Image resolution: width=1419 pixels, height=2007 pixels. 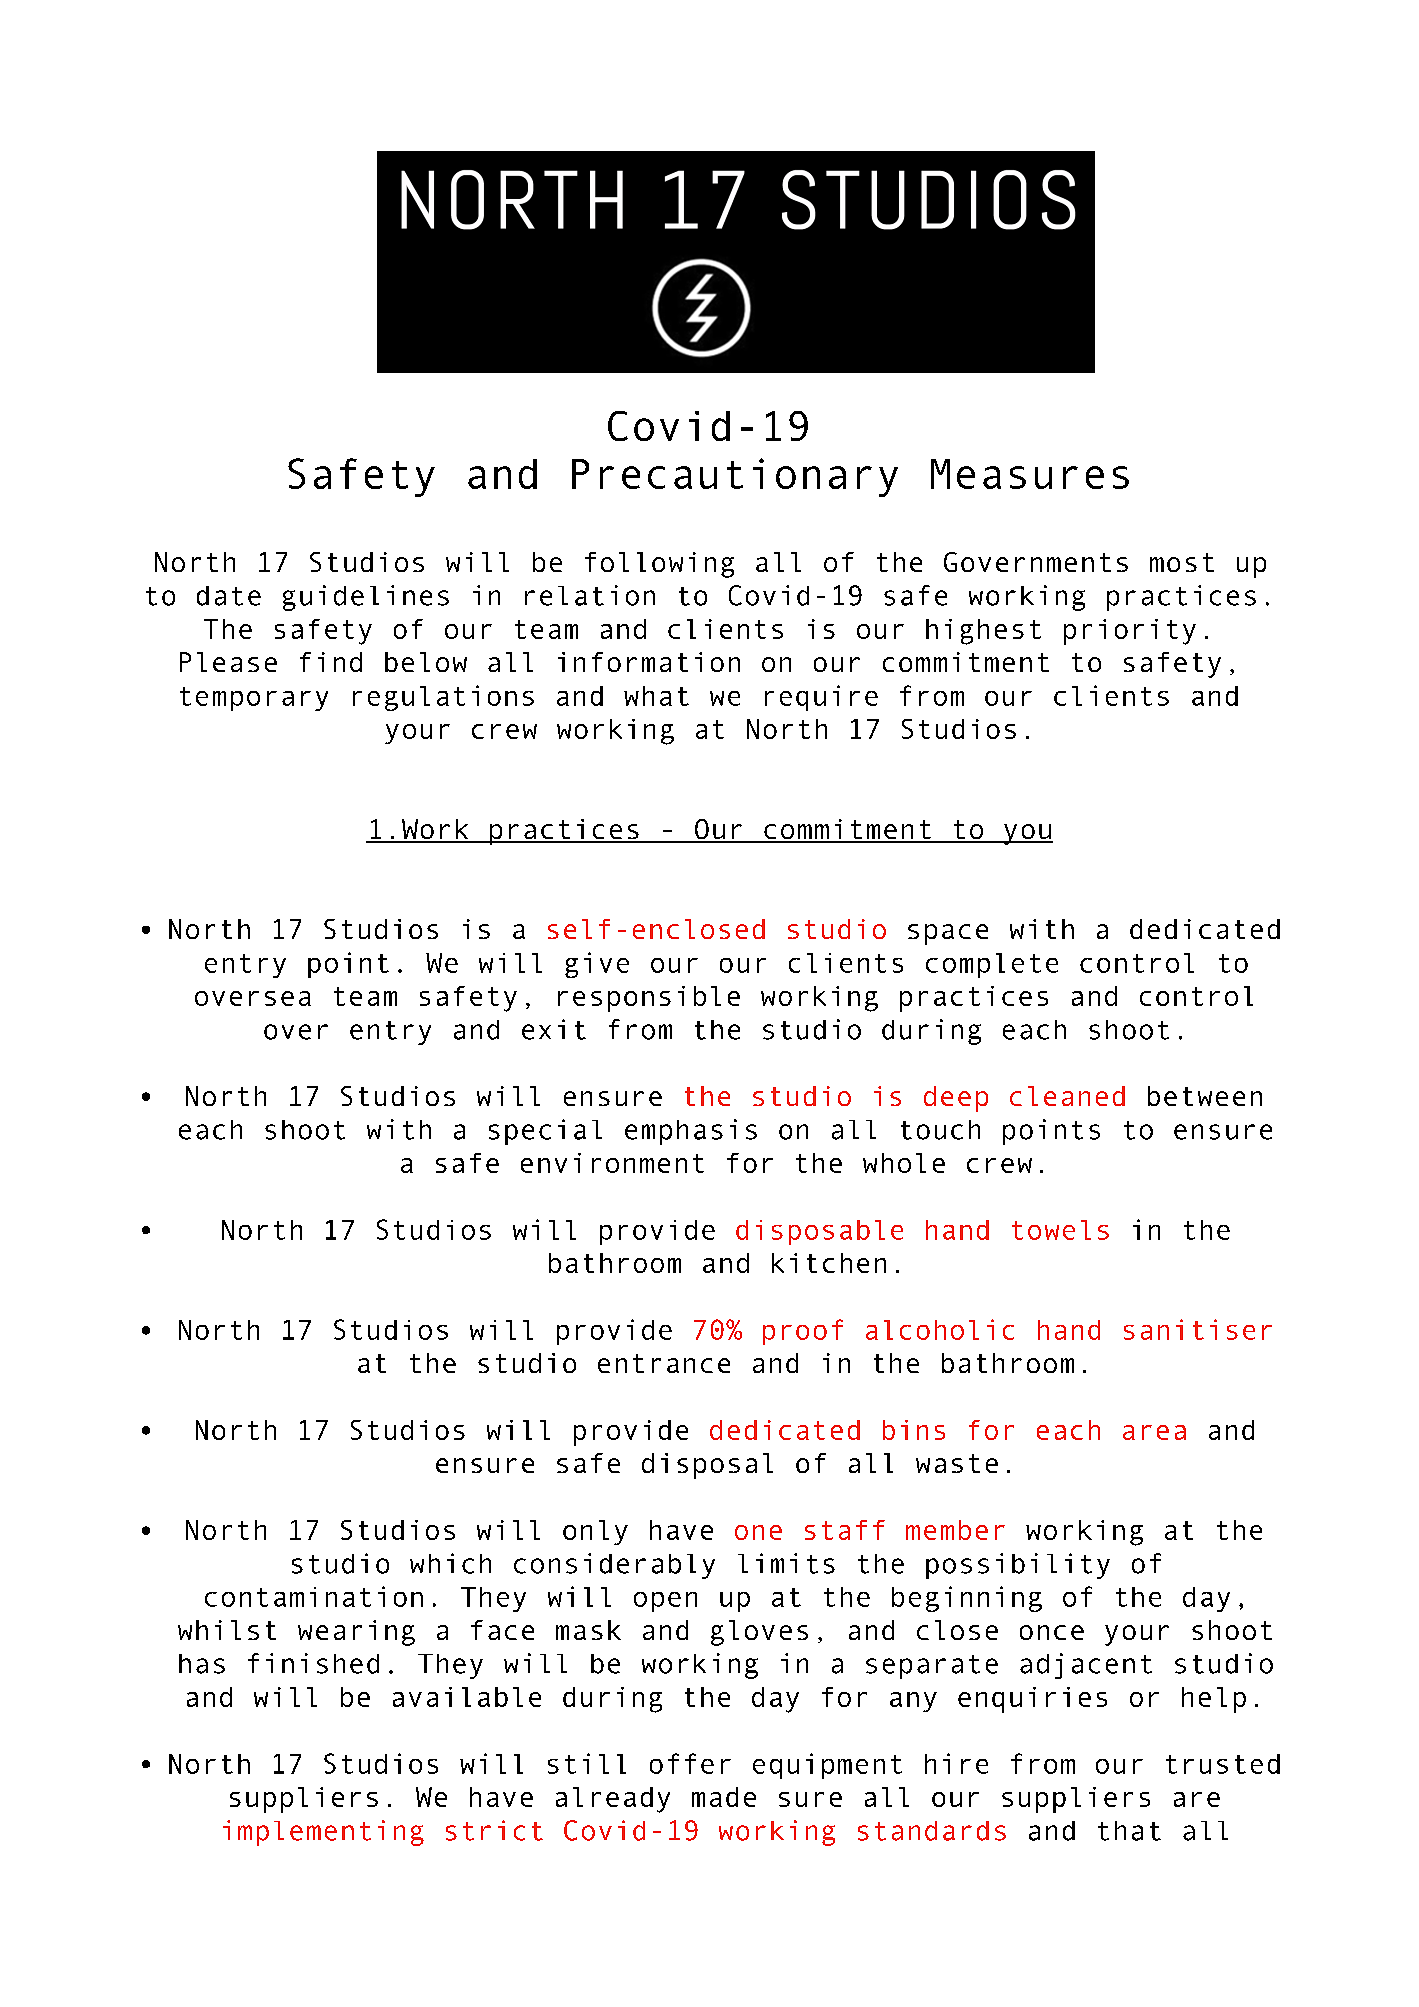 I want to click on most, so click(x=1182, y=562).
